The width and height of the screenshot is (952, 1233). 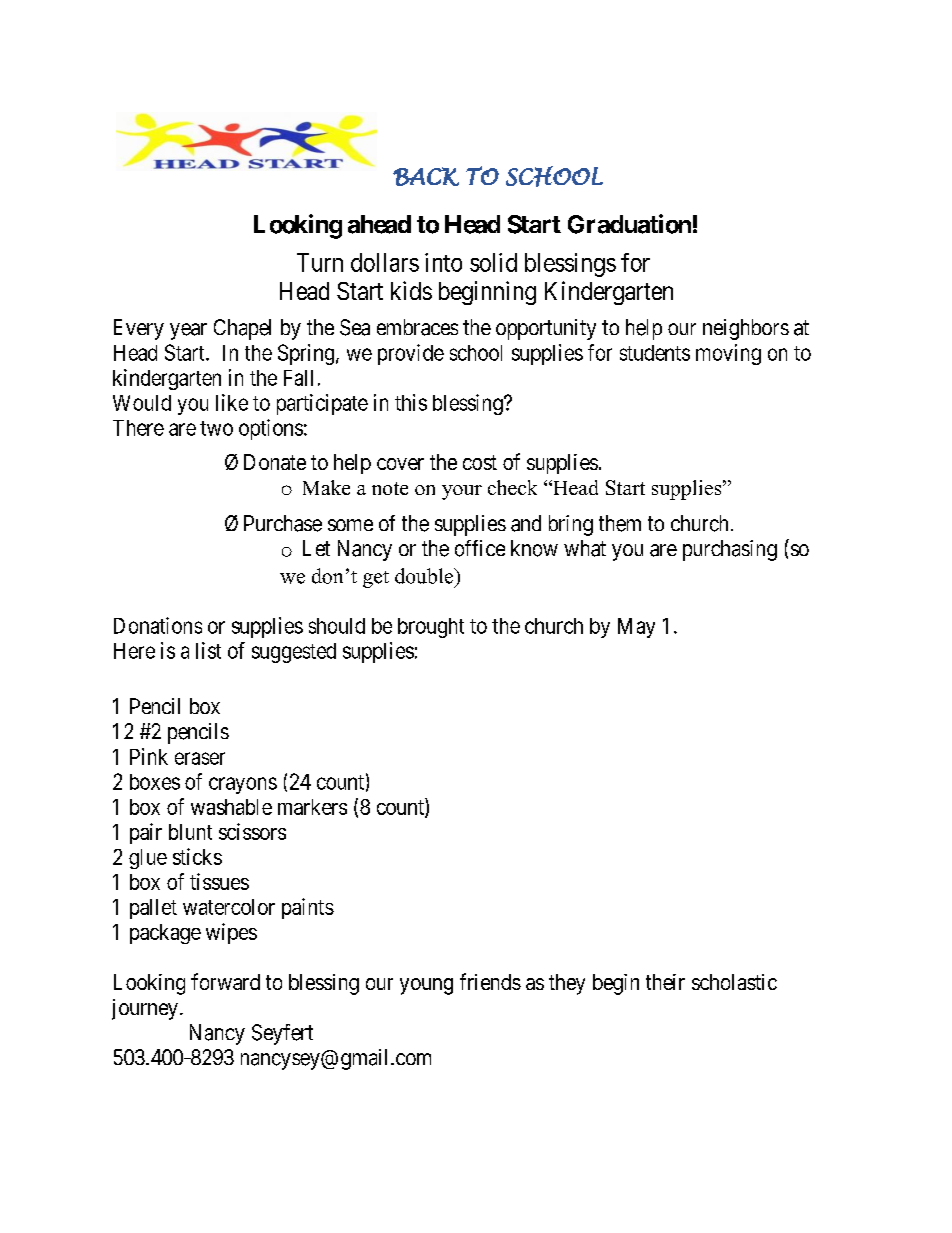 I want to click on eraser, so click(x=200, y=758).
